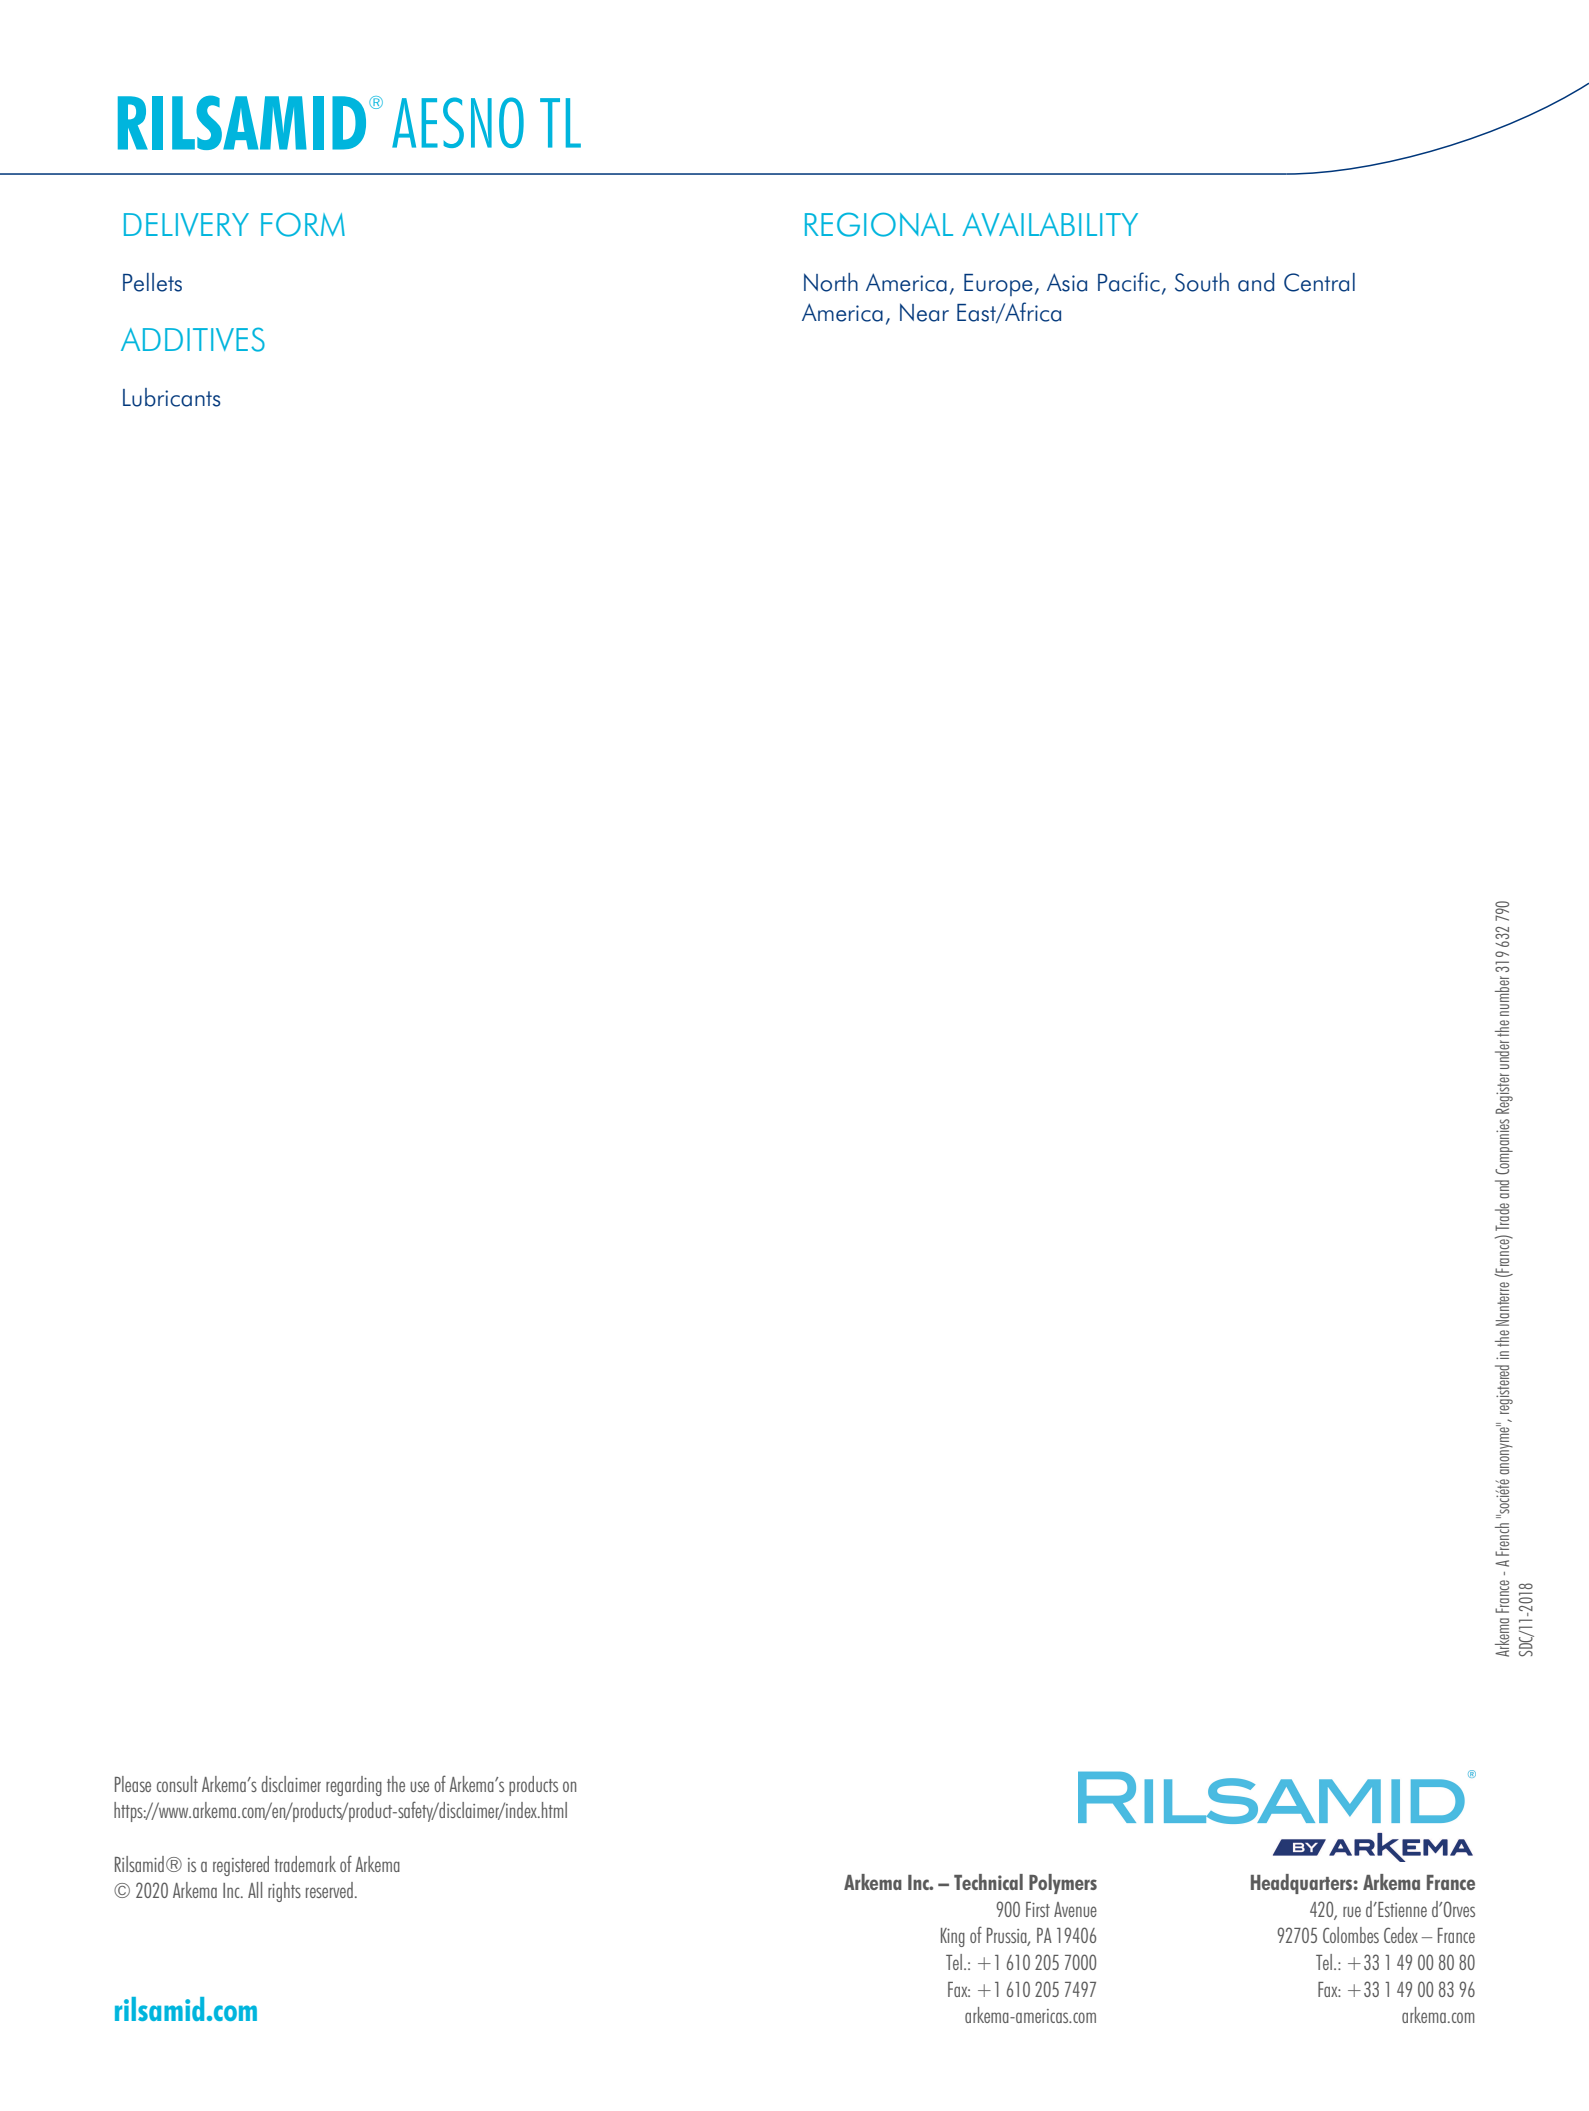 Image resolution: width=1589 pixels, height=2111 pixels. Describe the element at coordinates (831, 282) in the screenshot. I see `North` at that location.
